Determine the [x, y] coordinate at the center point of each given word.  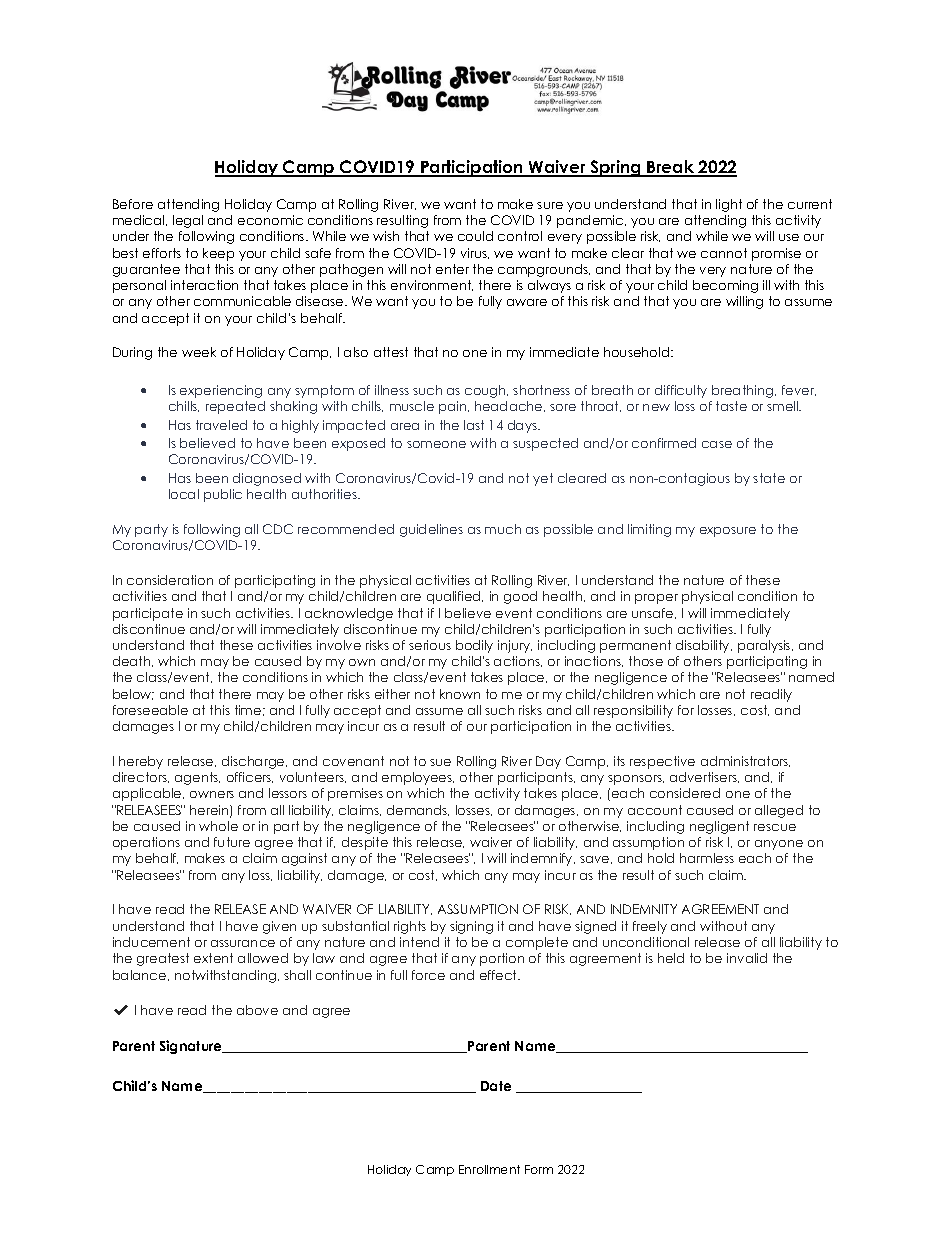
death [133, 661]
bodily [474, 646]
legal [188, 221]
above [257, 1010]
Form [539, 1169]
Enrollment [489, 1169]
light [729, 205]
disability [704, 646]
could [475, 236]
